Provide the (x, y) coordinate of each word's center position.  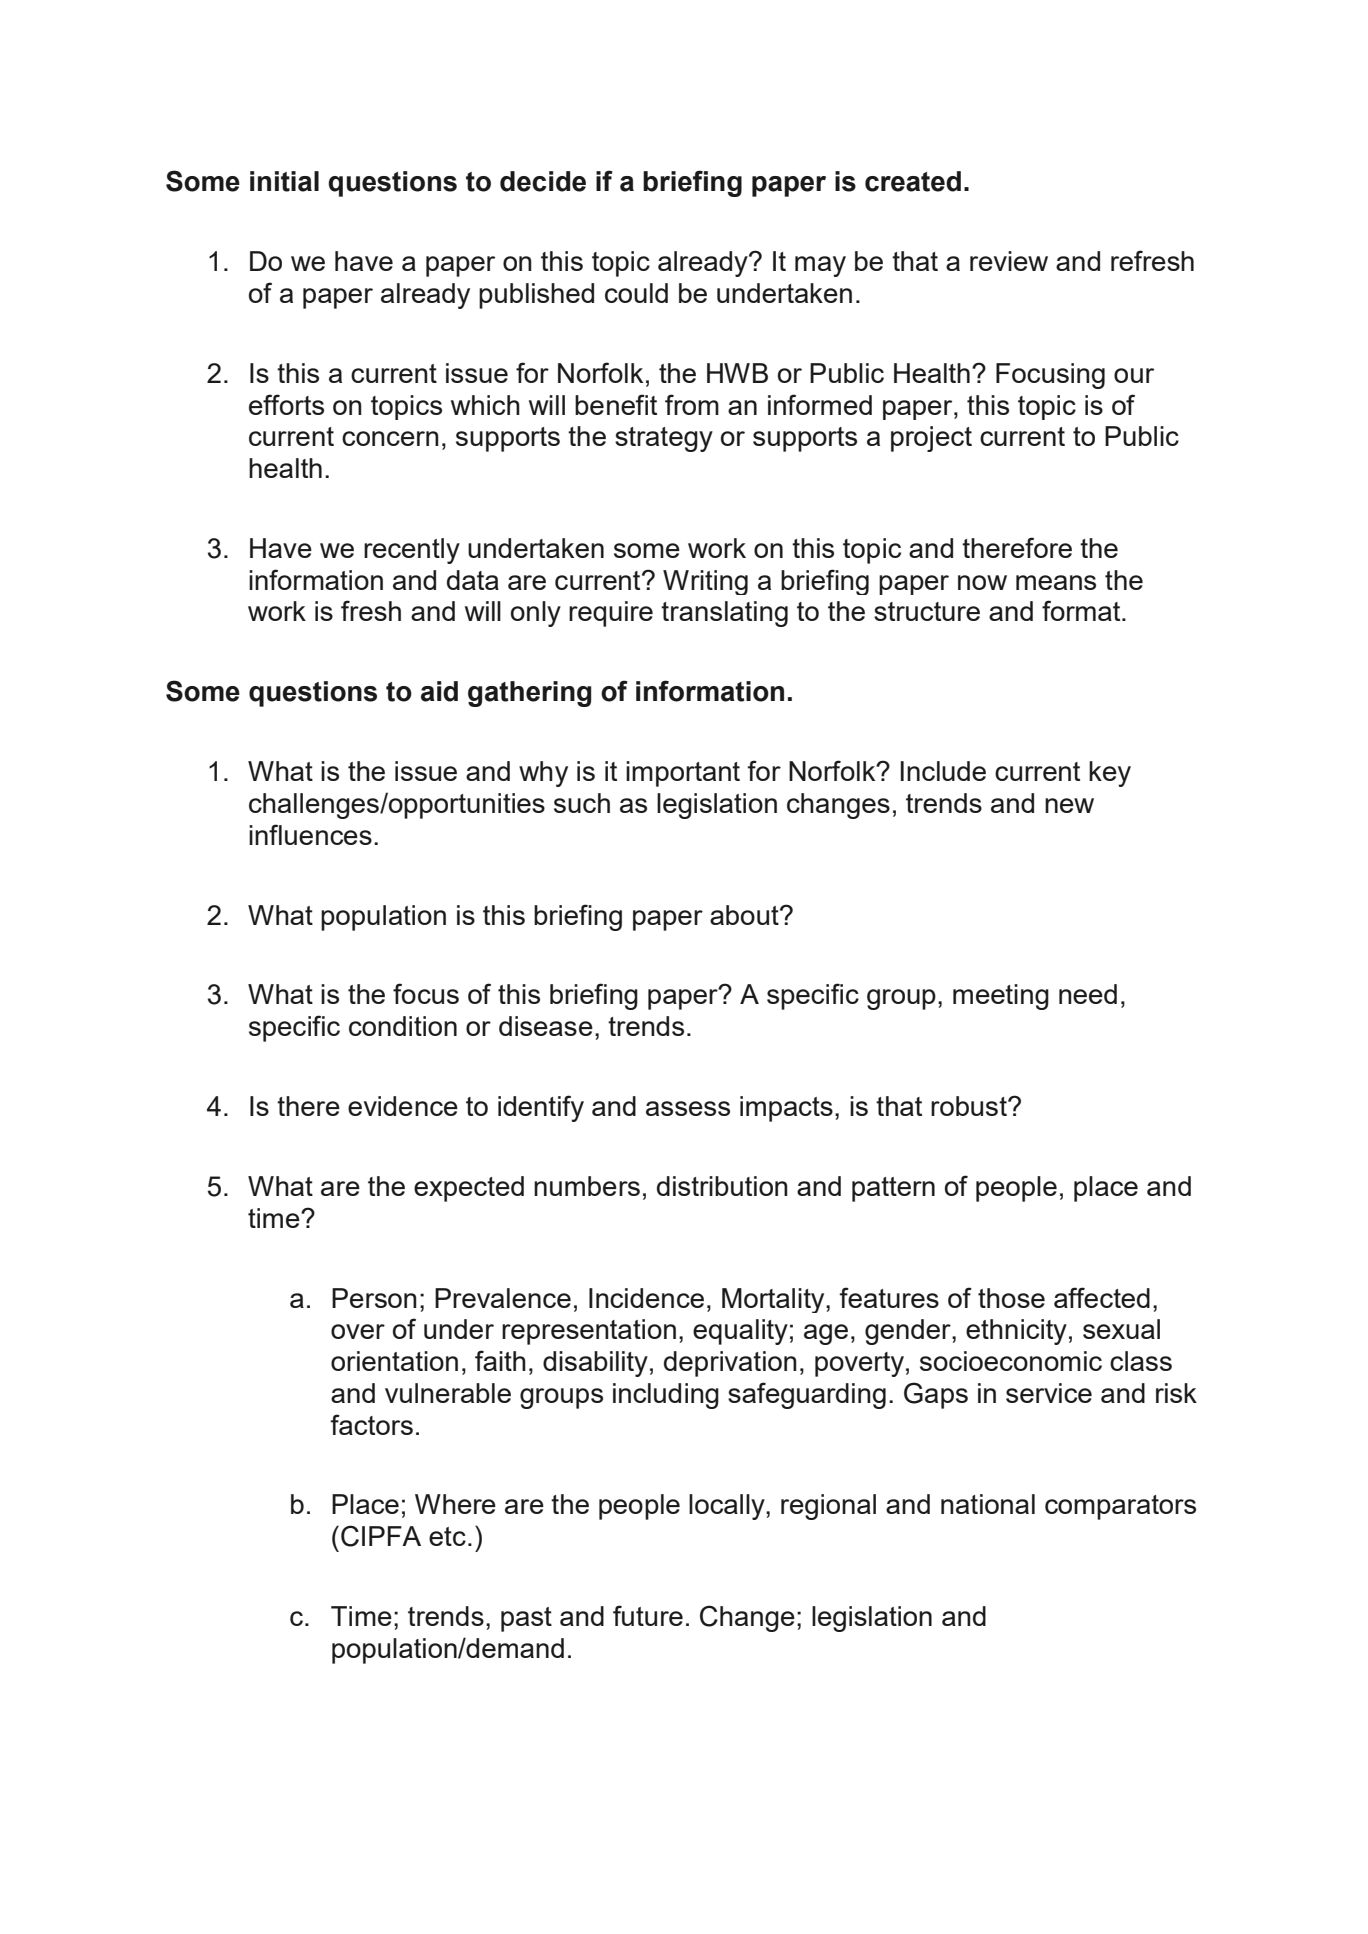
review (1009, 261)
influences (310, 834)
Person (374, 1298)
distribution (722, 1186)
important (683, 774)
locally (728, 1507)
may (820, 266)
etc (447, 1536)
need (1088, 994)
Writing (705, 582)
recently (412, 551)
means (1056, 582)
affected (1102, 1297)
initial (284, 181)
